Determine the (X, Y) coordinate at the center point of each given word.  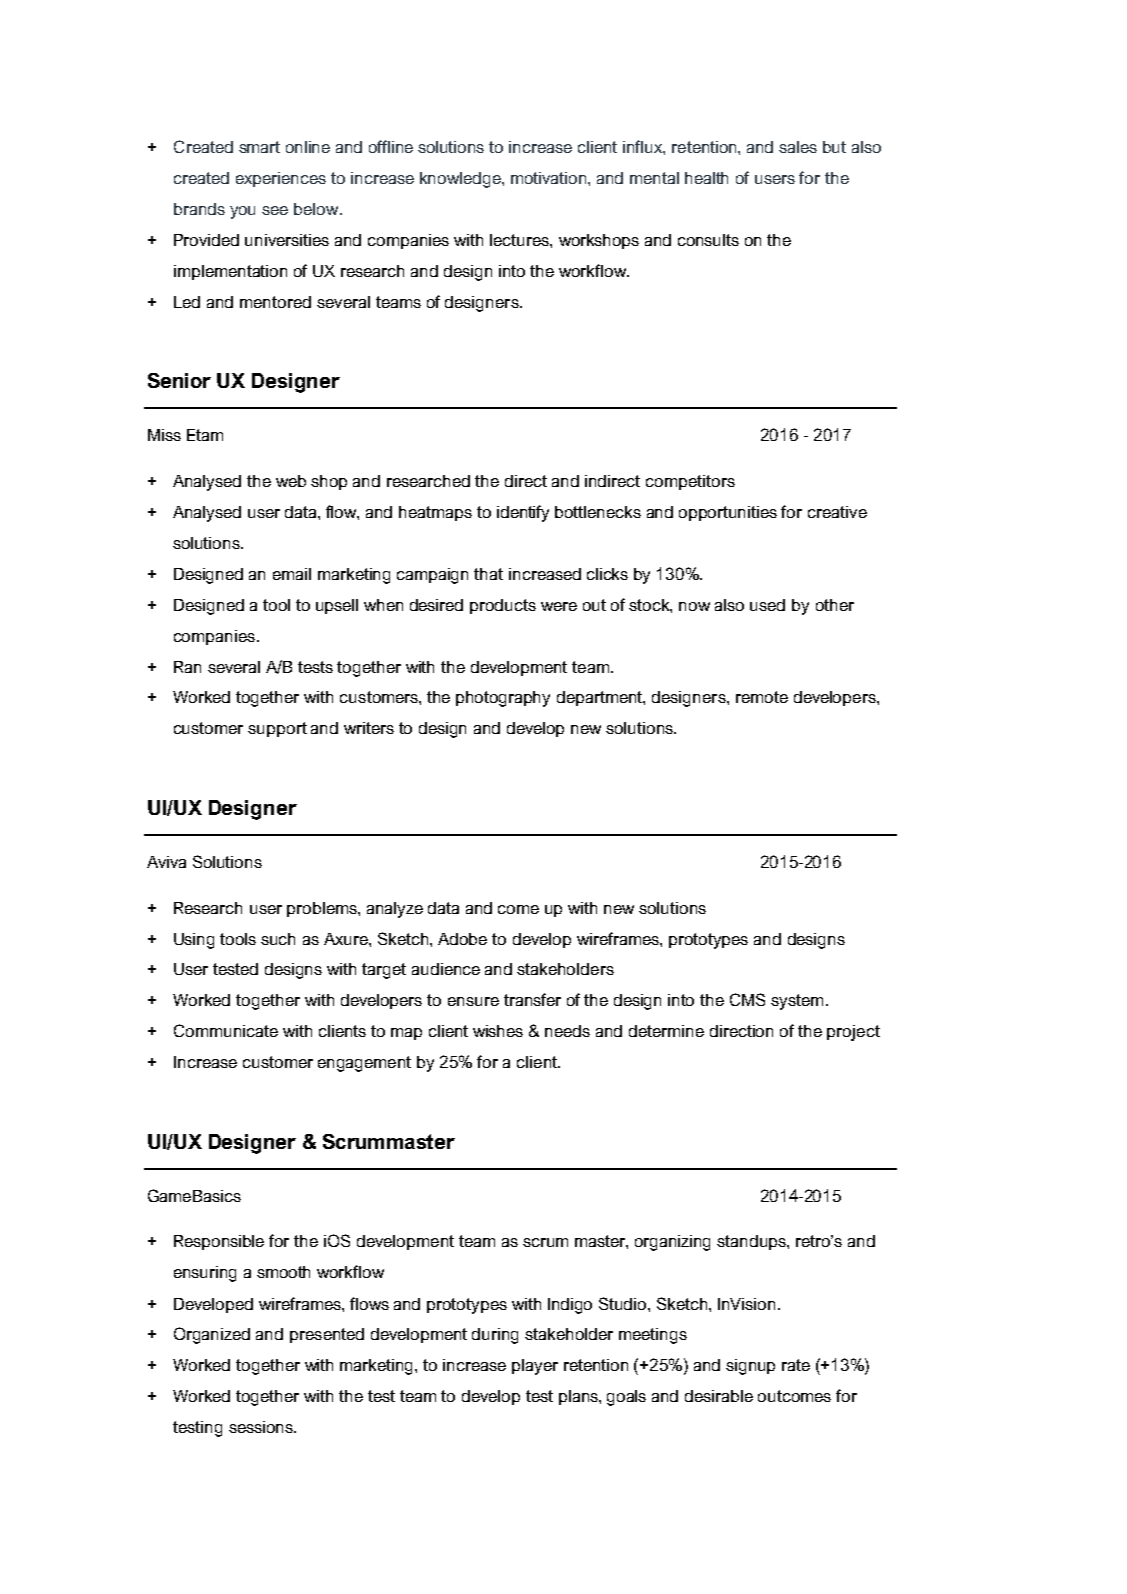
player (535, 1367)
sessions (262, 1427)
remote (762, 697)
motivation (550, 178)
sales (798, 147)
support (277, 729)
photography (503, 699)
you (242, 212)
